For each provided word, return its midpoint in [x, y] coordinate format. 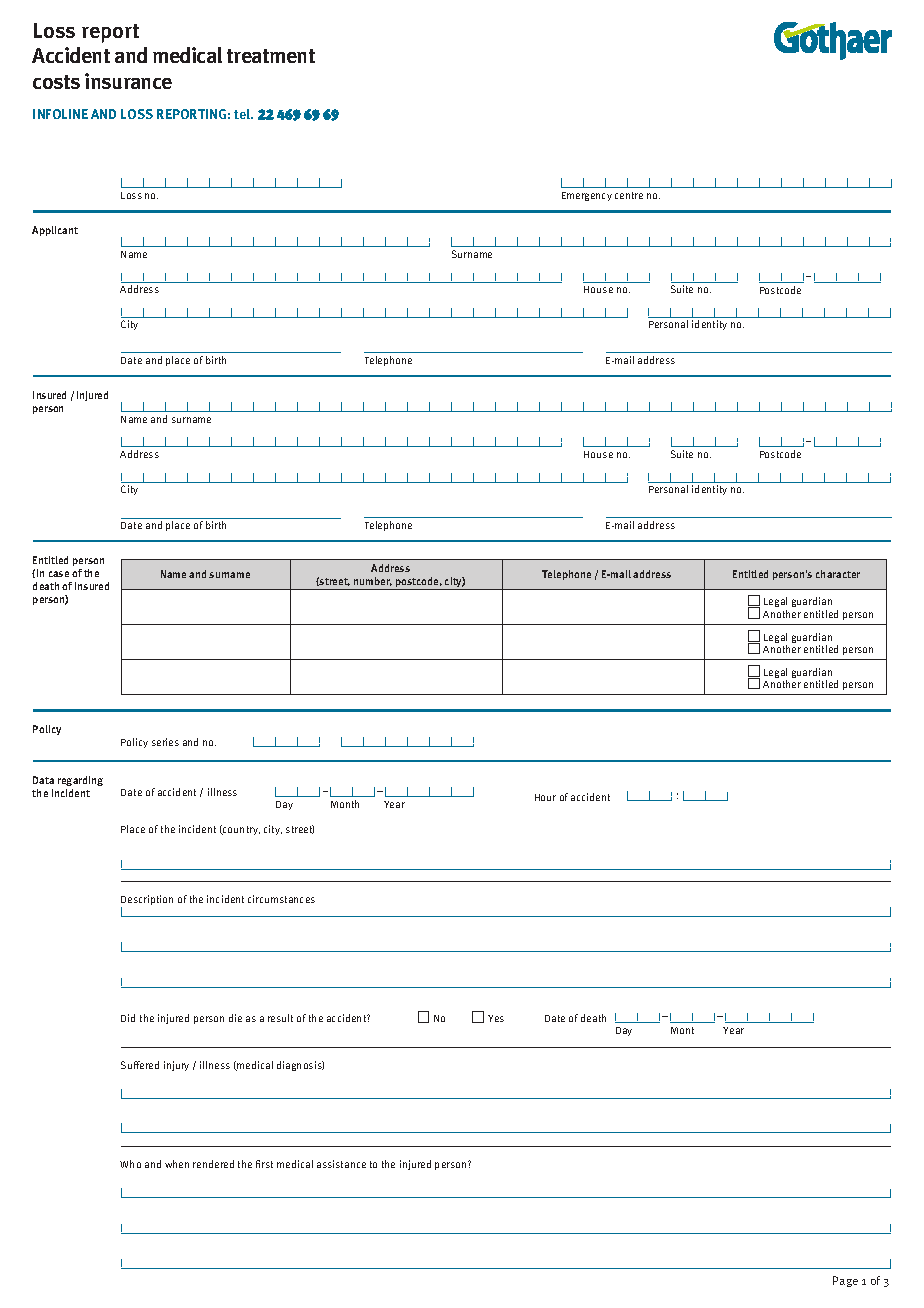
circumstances [281, 899]
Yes [496, 1018]
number [373, 581]
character [838, 574]
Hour [545, 797]
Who [130, 1164]
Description [147, 901]
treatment [271, 56]
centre [629, 195]
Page [845, 1281]
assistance [341, 1164]
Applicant [55, 231]
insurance [128, 81]
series [165, 742]
